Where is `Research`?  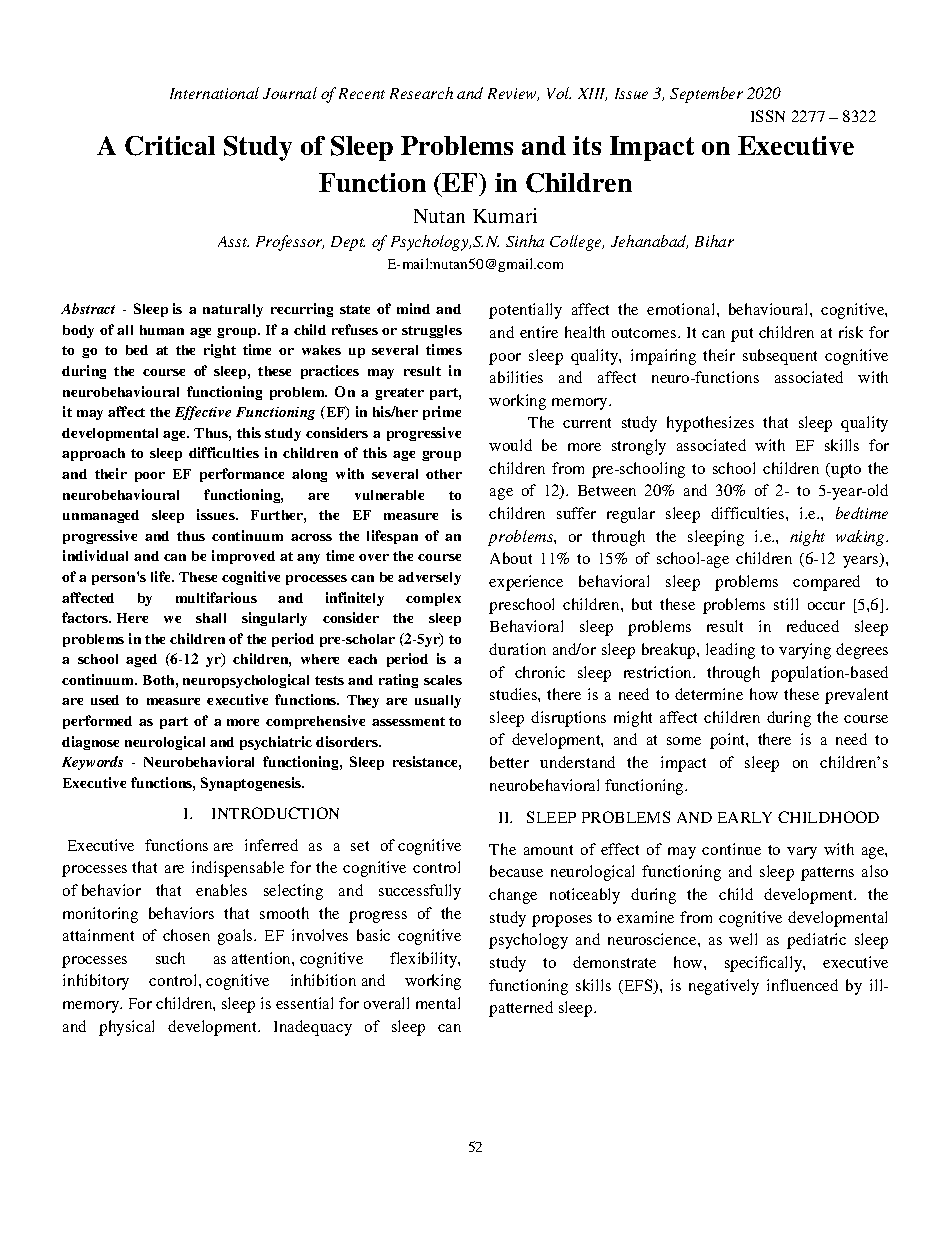 Research is located at coordinates (421, 93).
